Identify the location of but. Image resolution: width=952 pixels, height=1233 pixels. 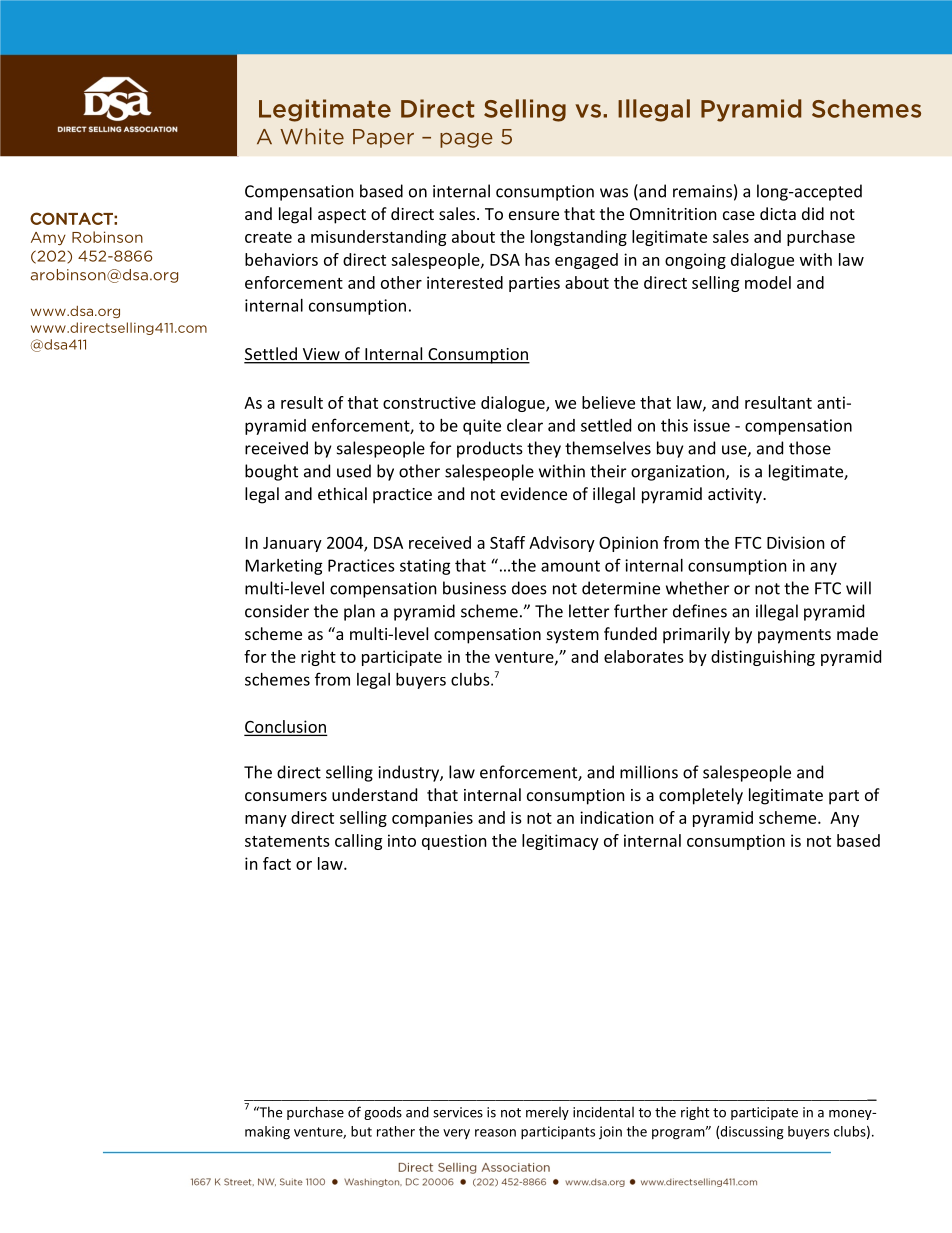
(361, 1131).
